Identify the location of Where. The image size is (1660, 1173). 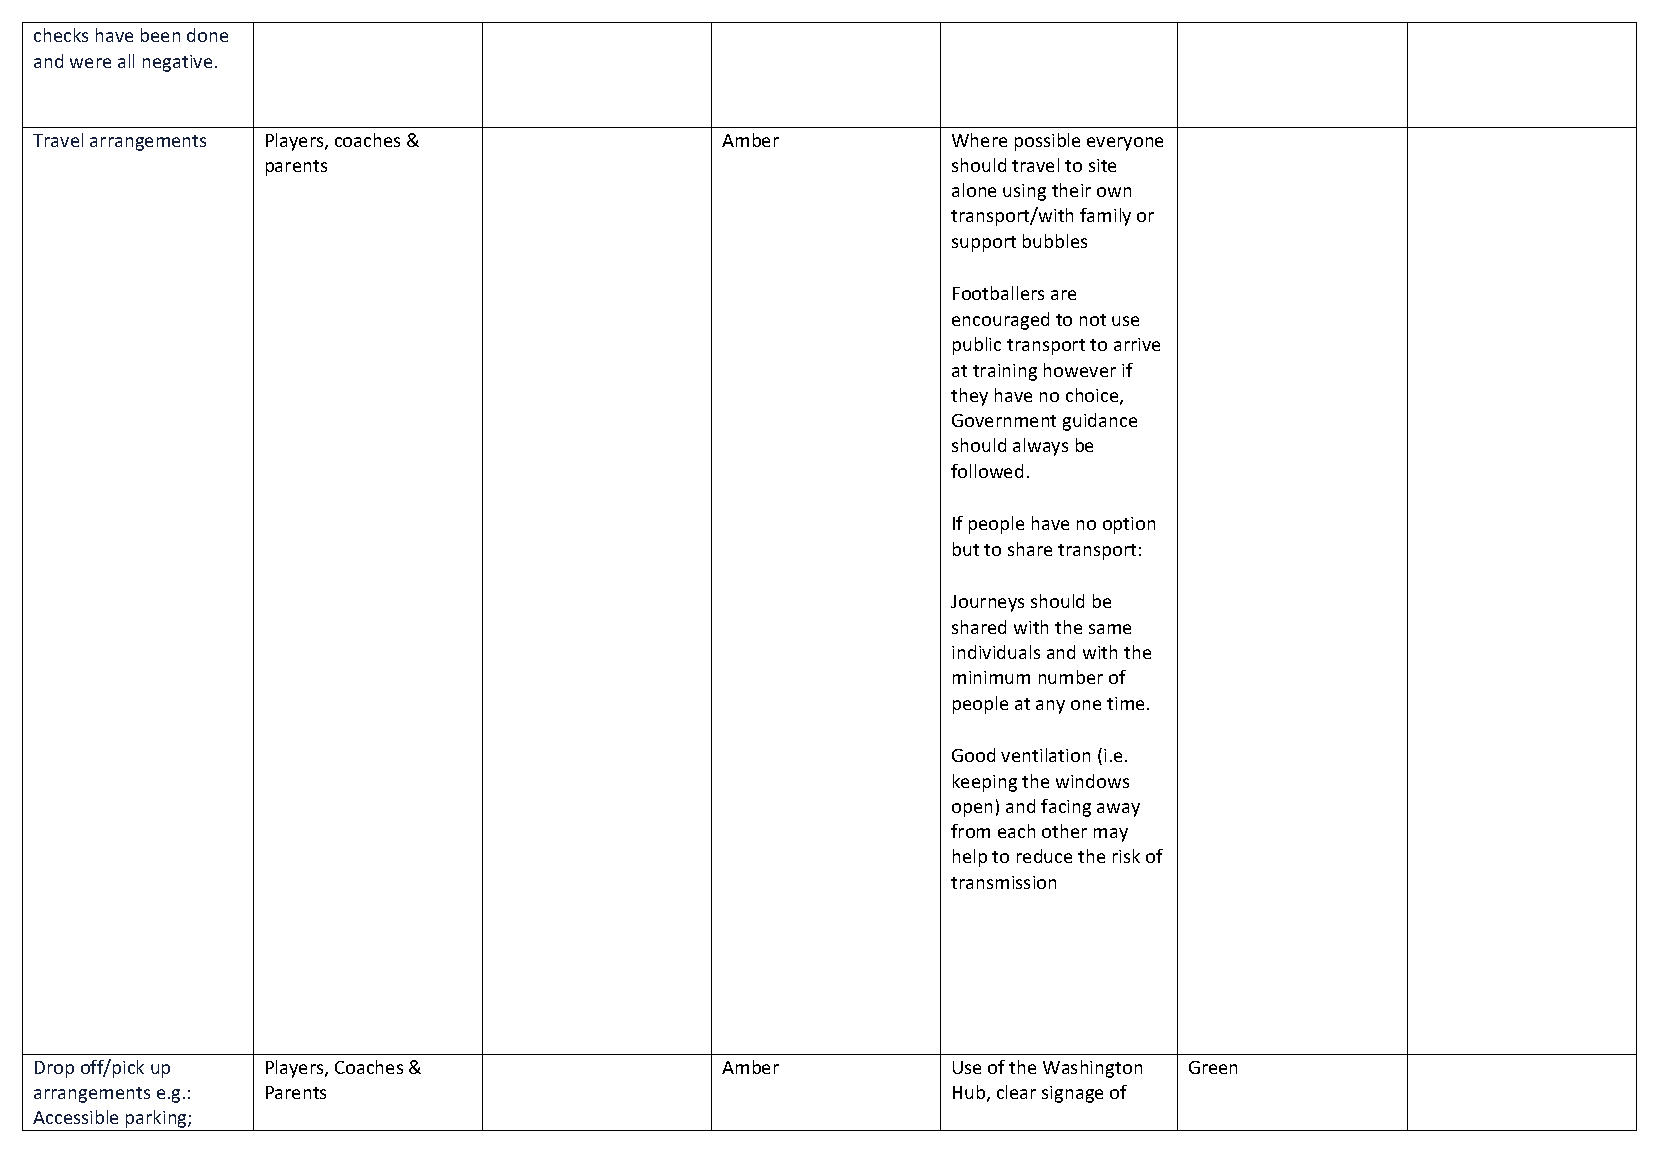
(979, 140).
